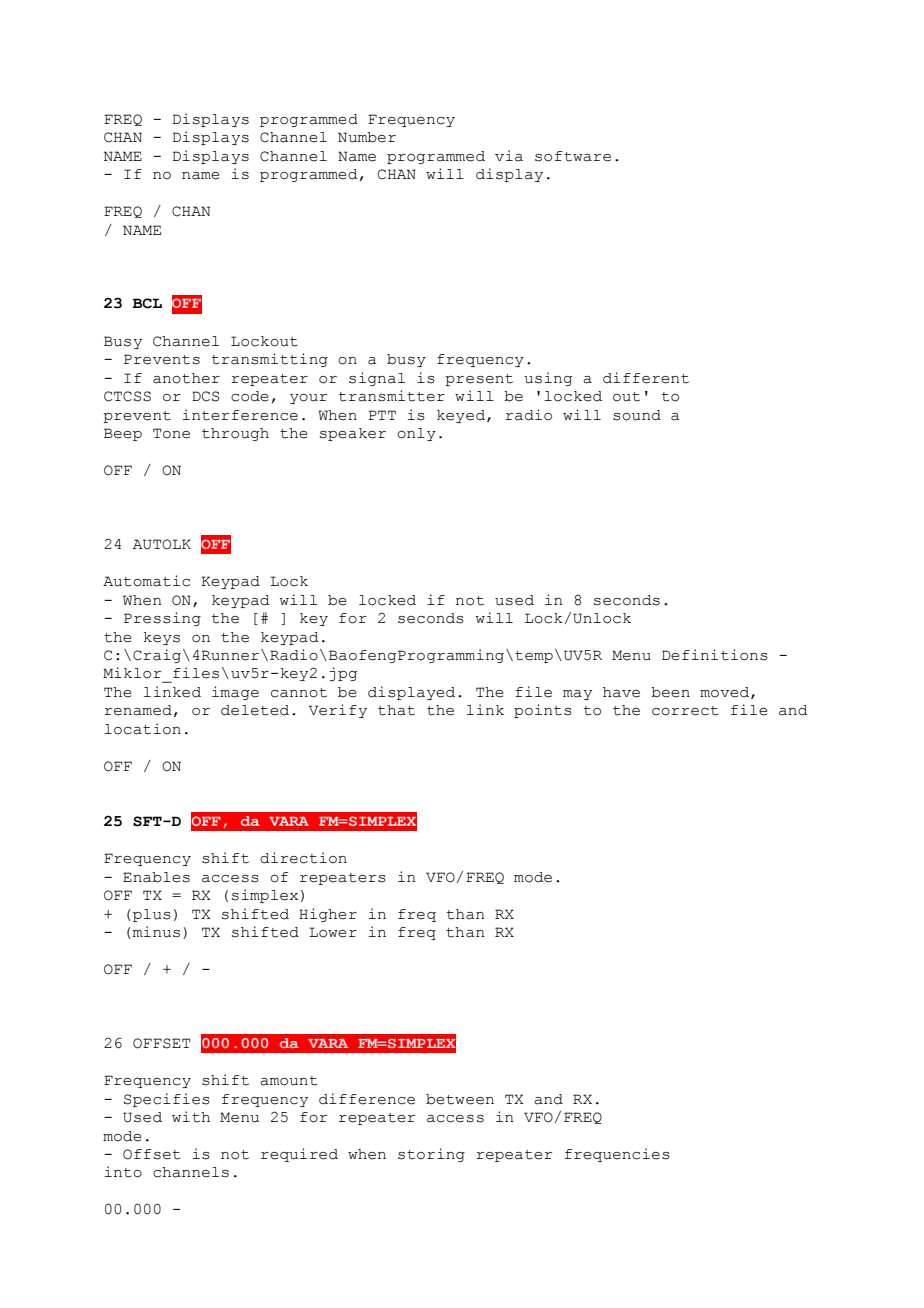 The height and width of the image is (1308, 924). I want to click on been, so click(670, 692).
